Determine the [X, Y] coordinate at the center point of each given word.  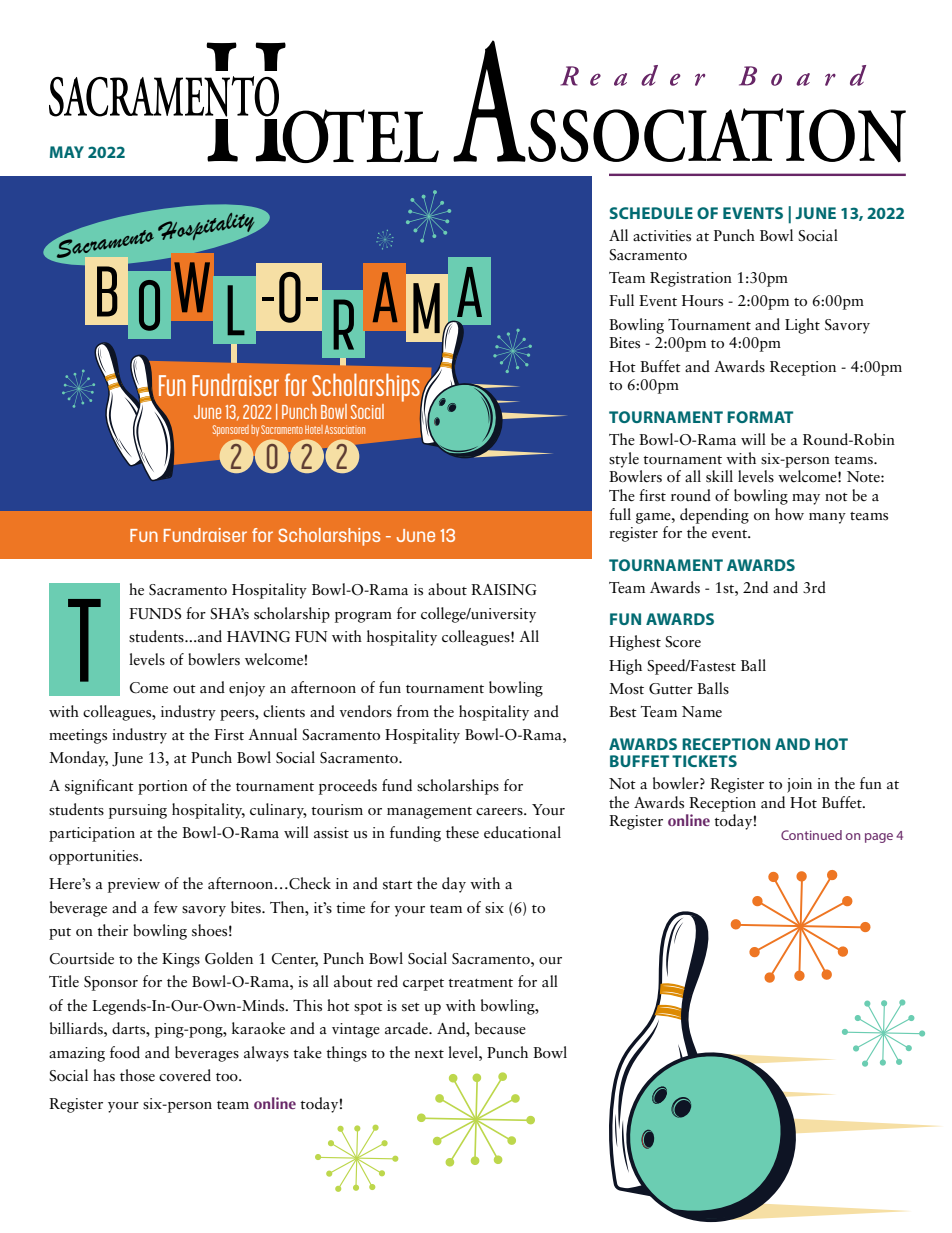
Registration [691, 279]
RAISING [504, 590]
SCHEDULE [651, 213]
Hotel [314, 429]
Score [683, 642]
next [429, 1054]
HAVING [258, 637]
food [125, 1052]
